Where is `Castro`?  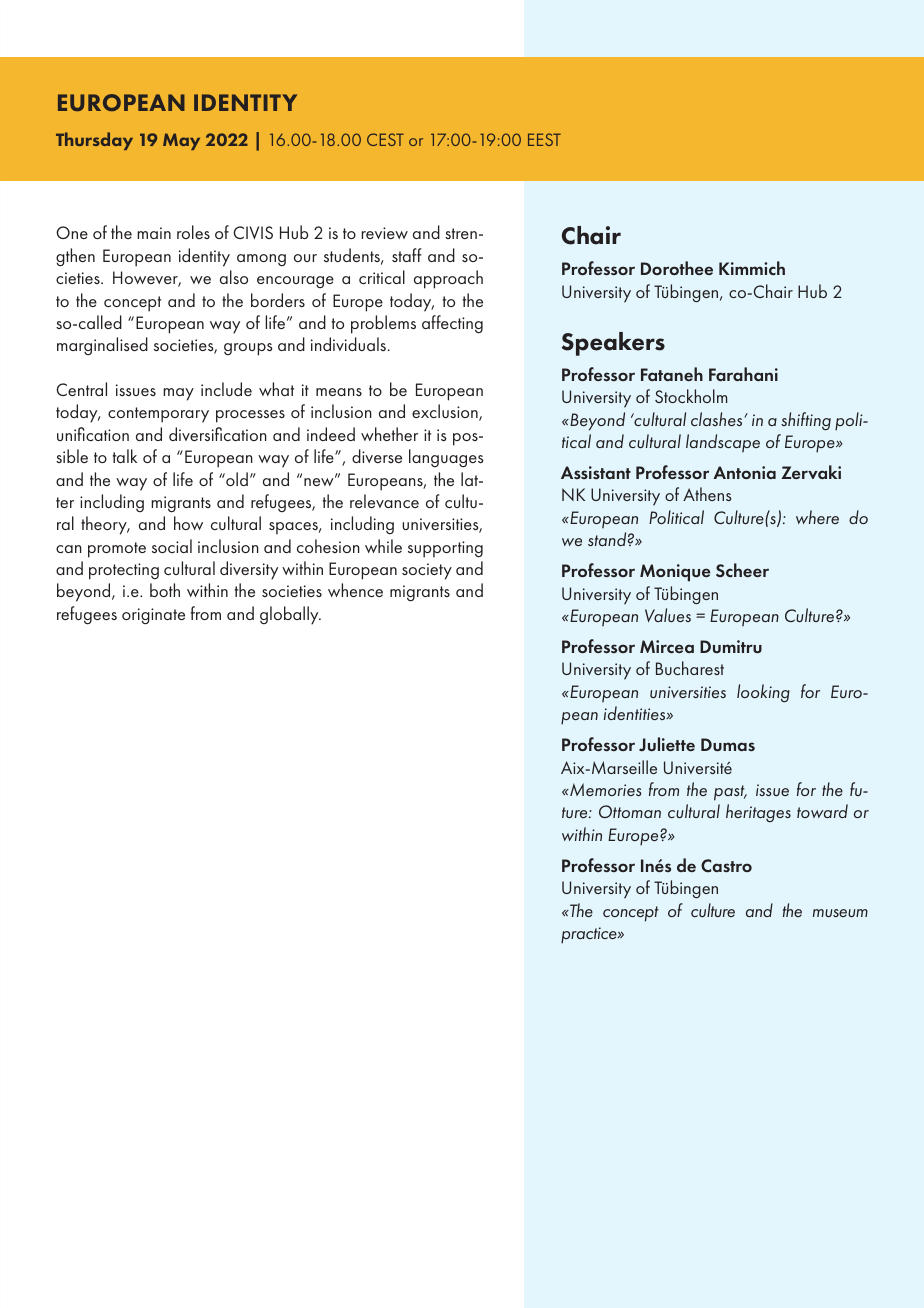 Castro is located at coordinates (726, 866).
